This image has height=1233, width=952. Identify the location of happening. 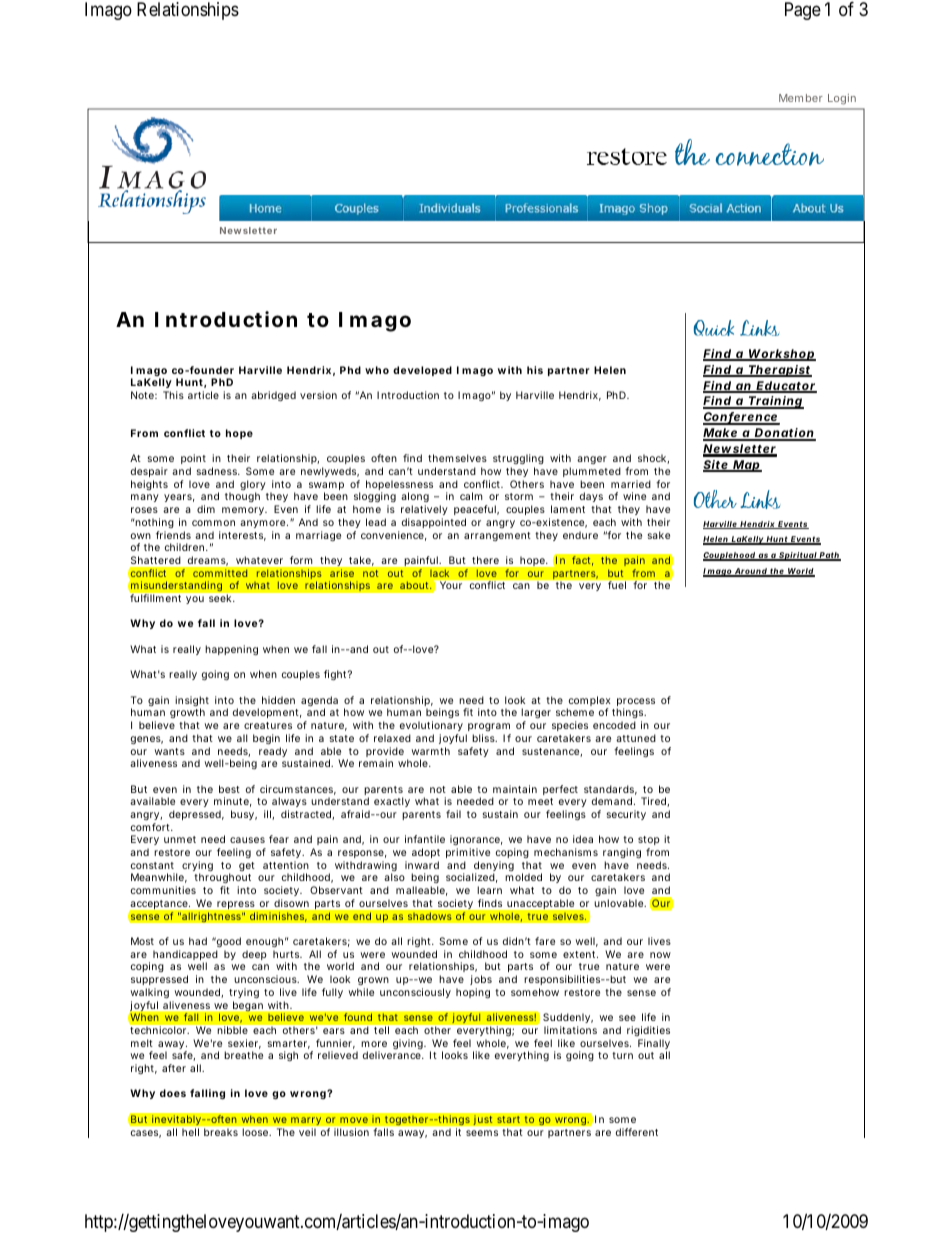
(231, 650).
